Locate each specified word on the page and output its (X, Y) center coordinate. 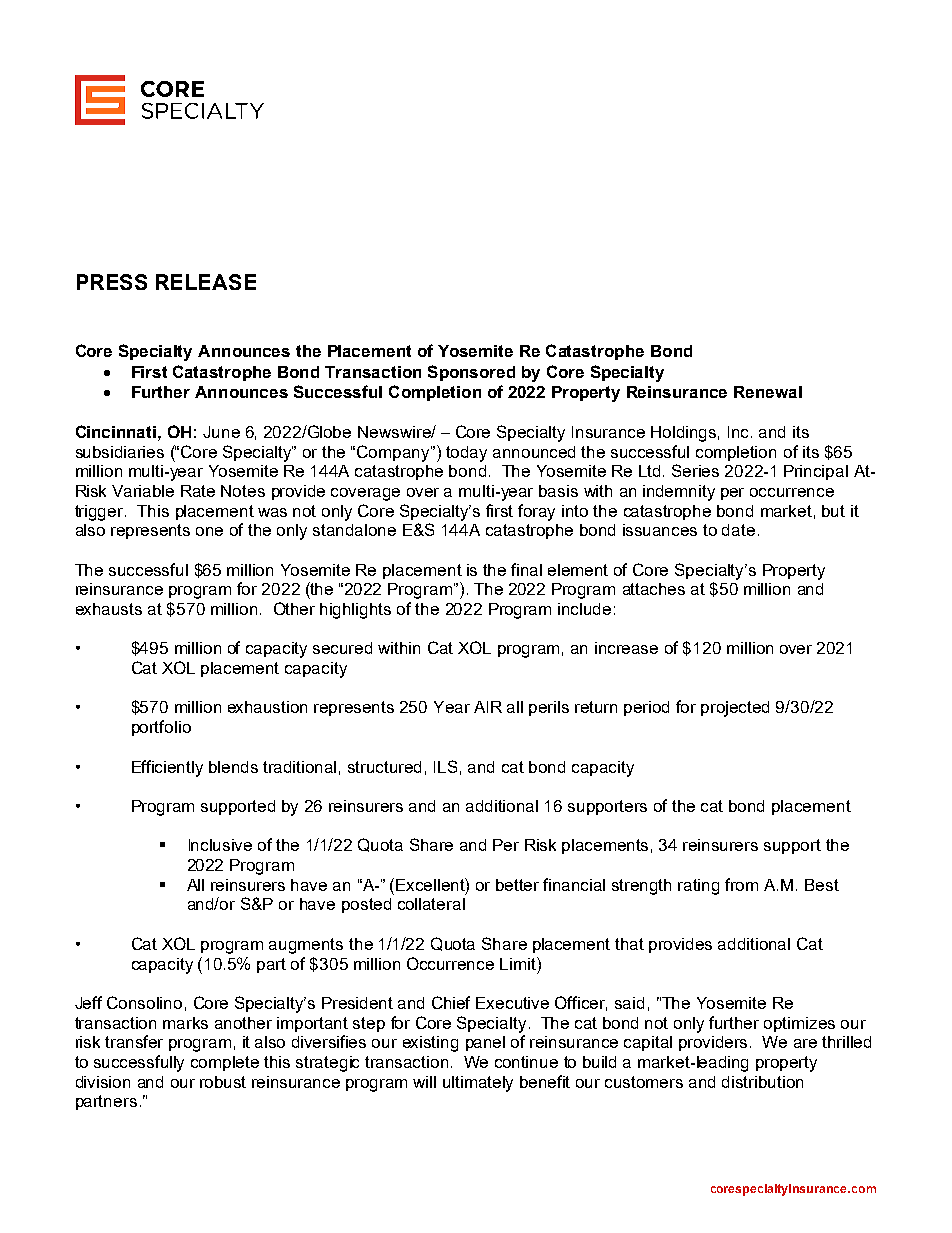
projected (735, 709)
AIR (488, 707)
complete (225, 1063)
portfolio (161, 728)
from (741, 884)
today (466, 454)
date (738, 530)
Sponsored (471, 373)
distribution (762, 1082)
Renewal (768, 392)
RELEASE (206, 282)
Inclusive (220, 845)
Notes (243, 491)
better (517, 885)
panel (485, 1043)
